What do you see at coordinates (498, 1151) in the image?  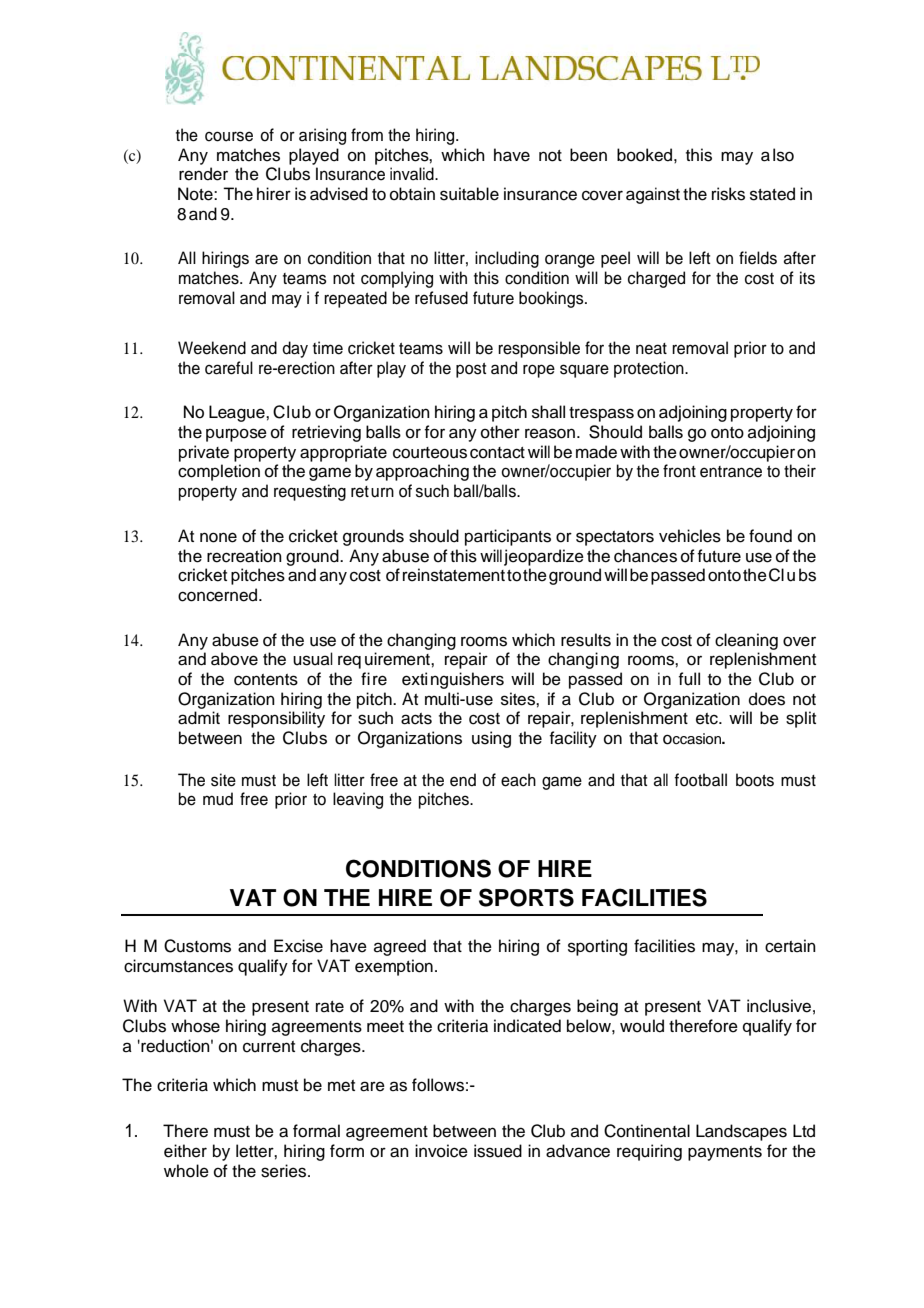 I see `issued` at bounding box center [498, 1151].
